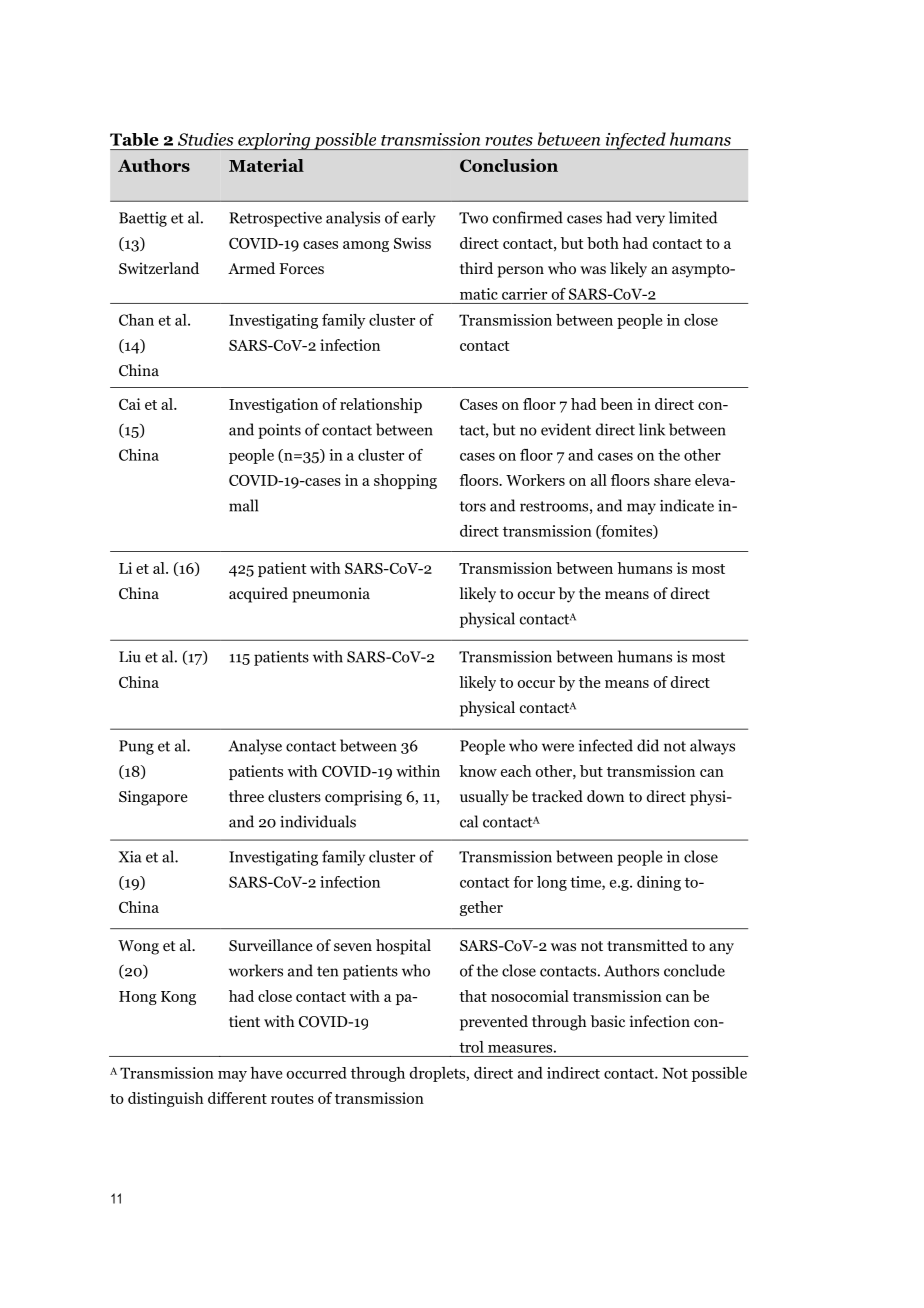 The width and height of the page is (924, 1308). Describe the element at coordinates (616, 404) in the page. I see `been` at that location.
